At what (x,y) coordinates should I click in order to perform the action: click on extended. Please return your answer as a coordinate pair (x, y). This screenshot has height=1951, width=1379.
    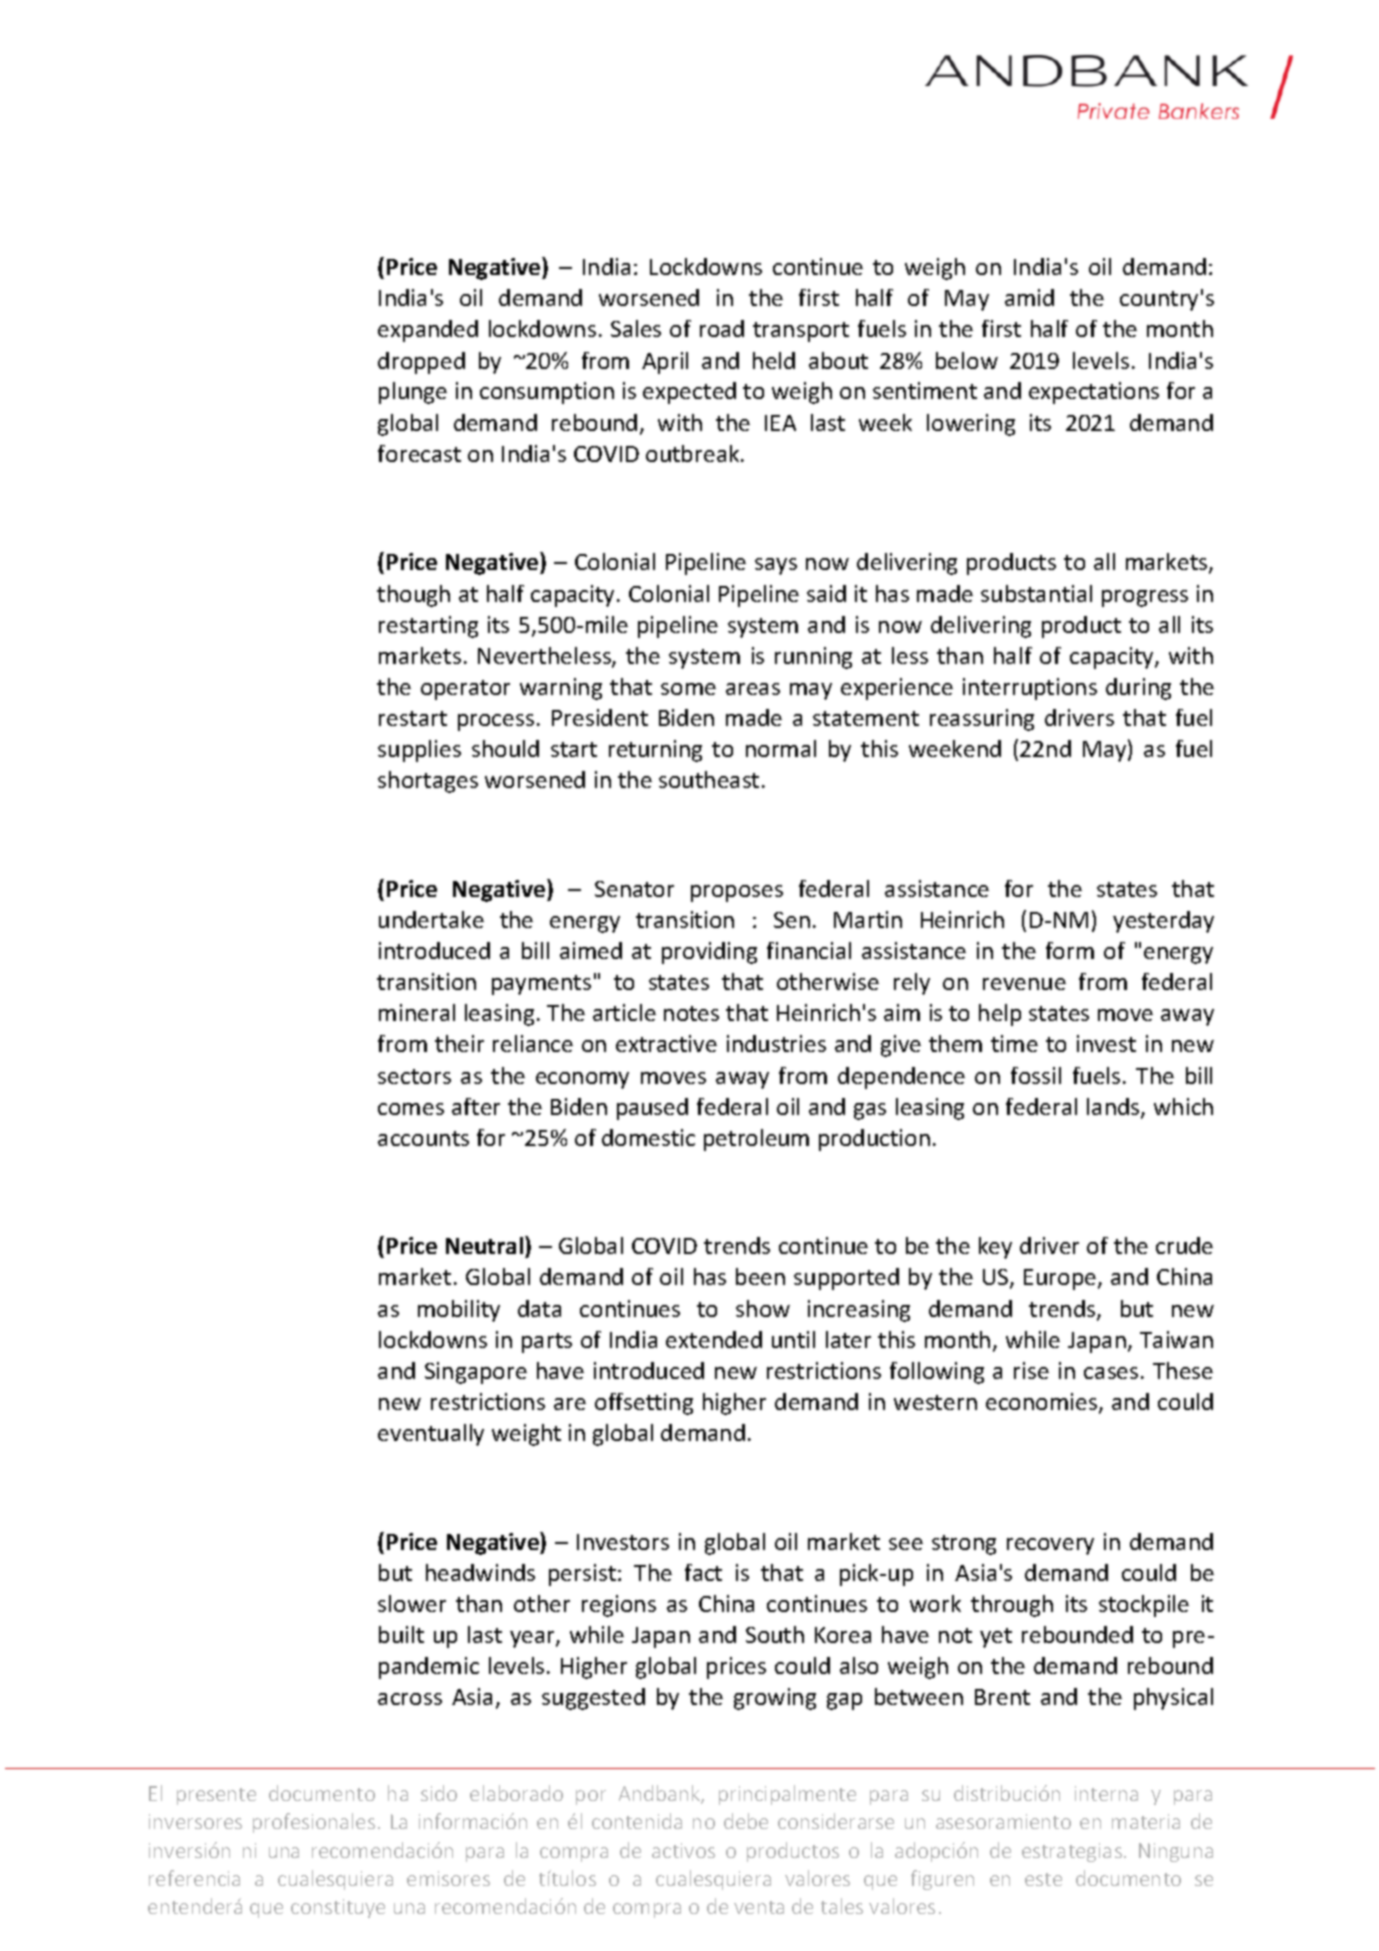
    Looking at the image, I should click on (714, 1339).
